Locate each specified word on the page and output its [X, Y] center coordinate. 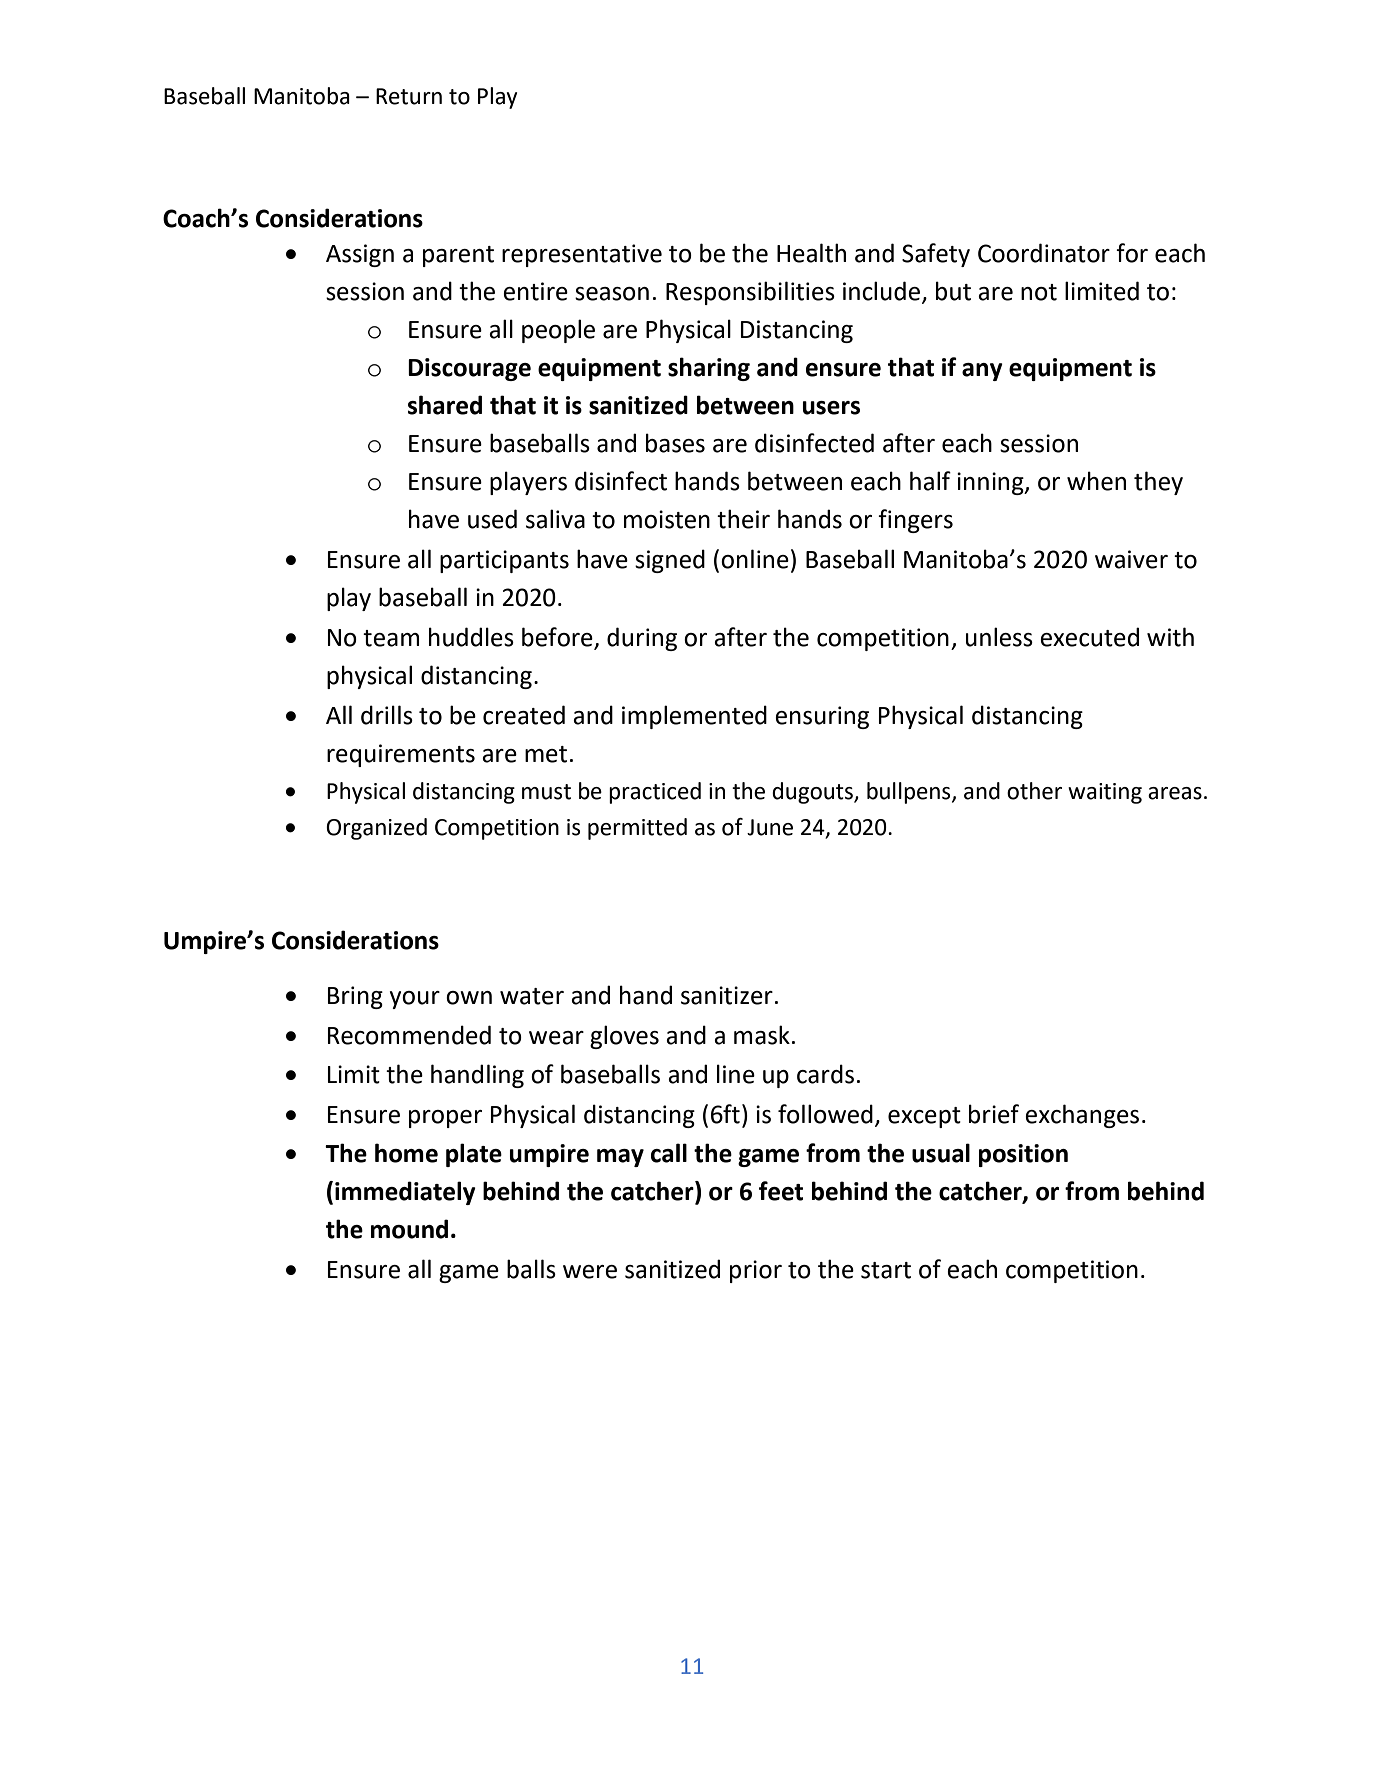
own [469, 998]
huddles [471, 637]
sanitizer [727, 995]
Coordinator [1044, 253]
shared [445, 405]
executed [1089, 637]
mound [409, 1229]
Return [409, 96]
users [831, 408]
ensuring [822, 717]
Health [811, 253]
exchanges [1082, 1116]
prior [756, 1271]
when [1096, 481]
